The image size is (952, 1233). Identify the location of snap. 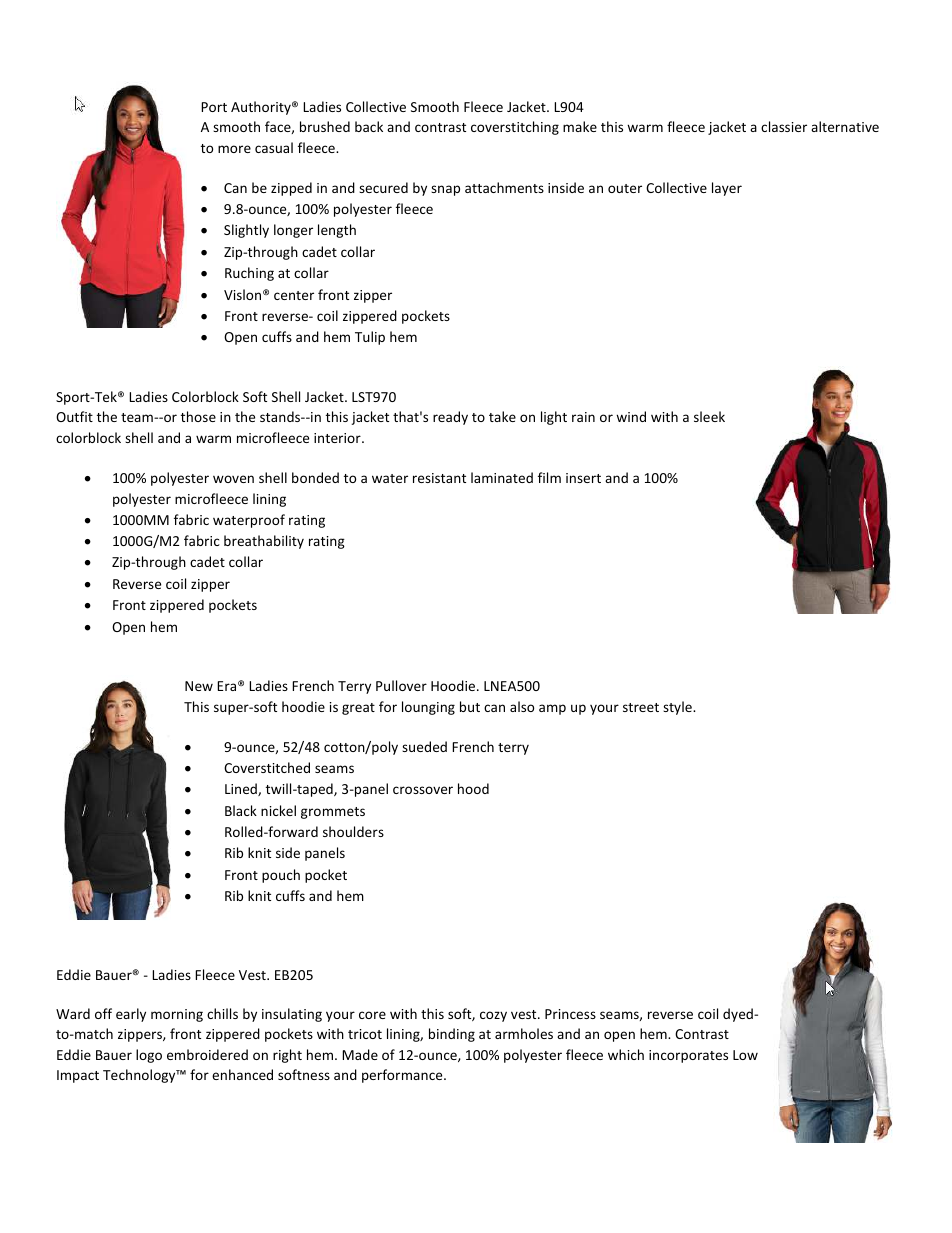
(445, 190).
